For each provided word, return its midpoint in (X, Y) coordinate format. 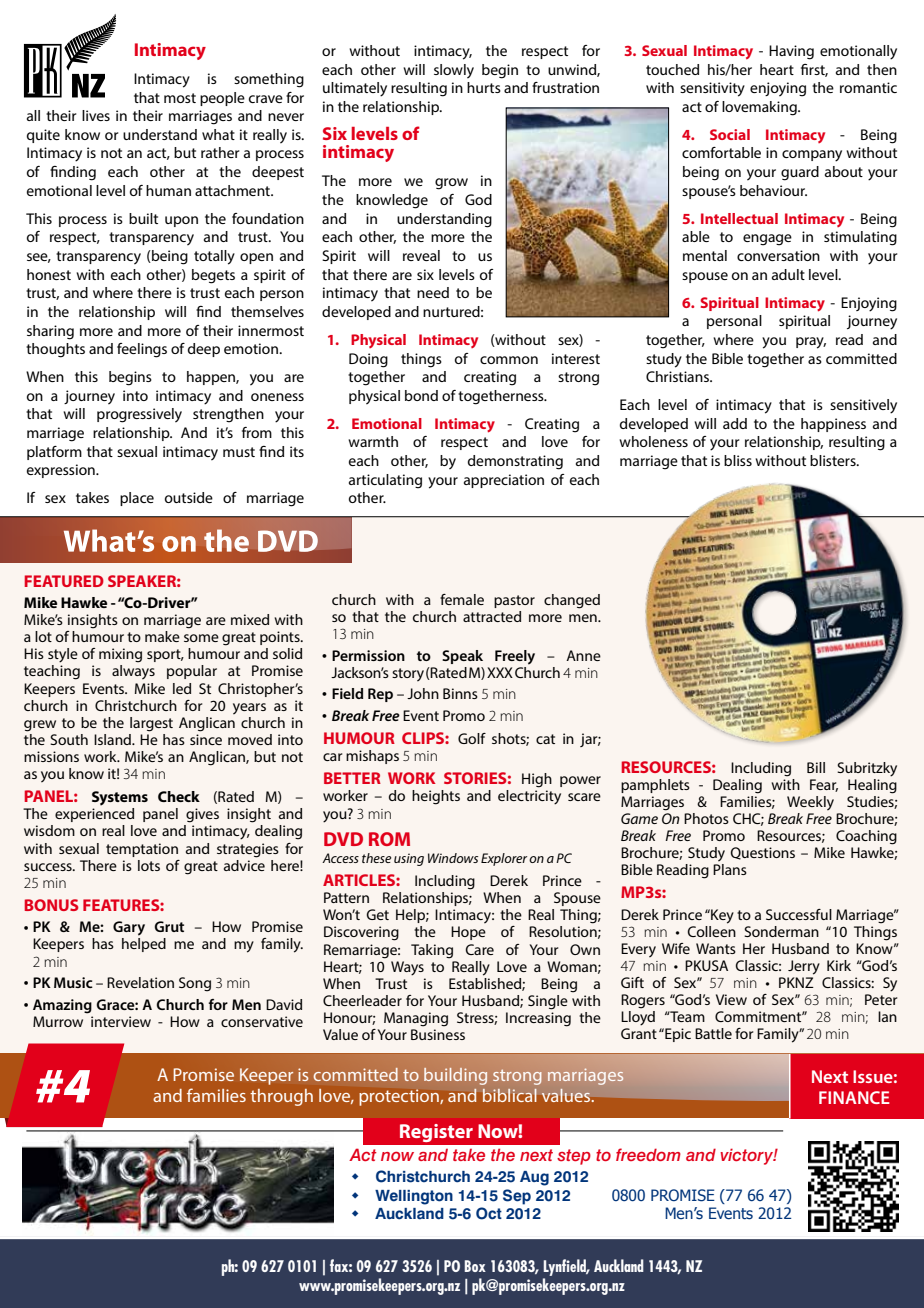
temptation (142, 850)
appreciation (504, 481)
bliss (738, 460)
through (281, 1097)
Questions (762, 853)
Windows (453, 858)
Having (791, 52)
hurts (484, 87)
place (137, 499)
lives (96, 115)
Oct (489, 1213)
